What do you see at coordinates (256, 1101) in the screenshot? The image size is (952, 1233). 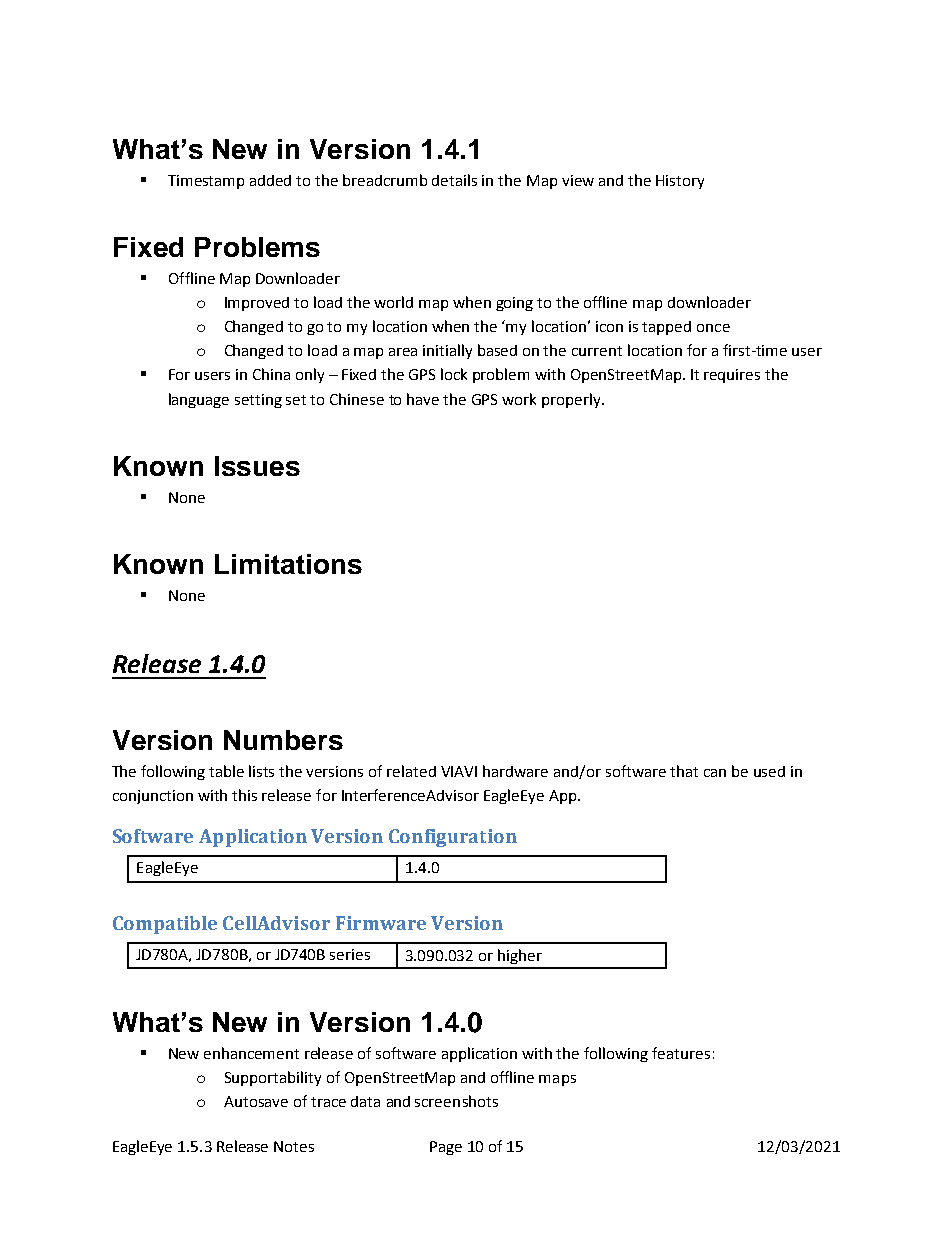 I see `Autosave` at bounding box center [256, 1101].
